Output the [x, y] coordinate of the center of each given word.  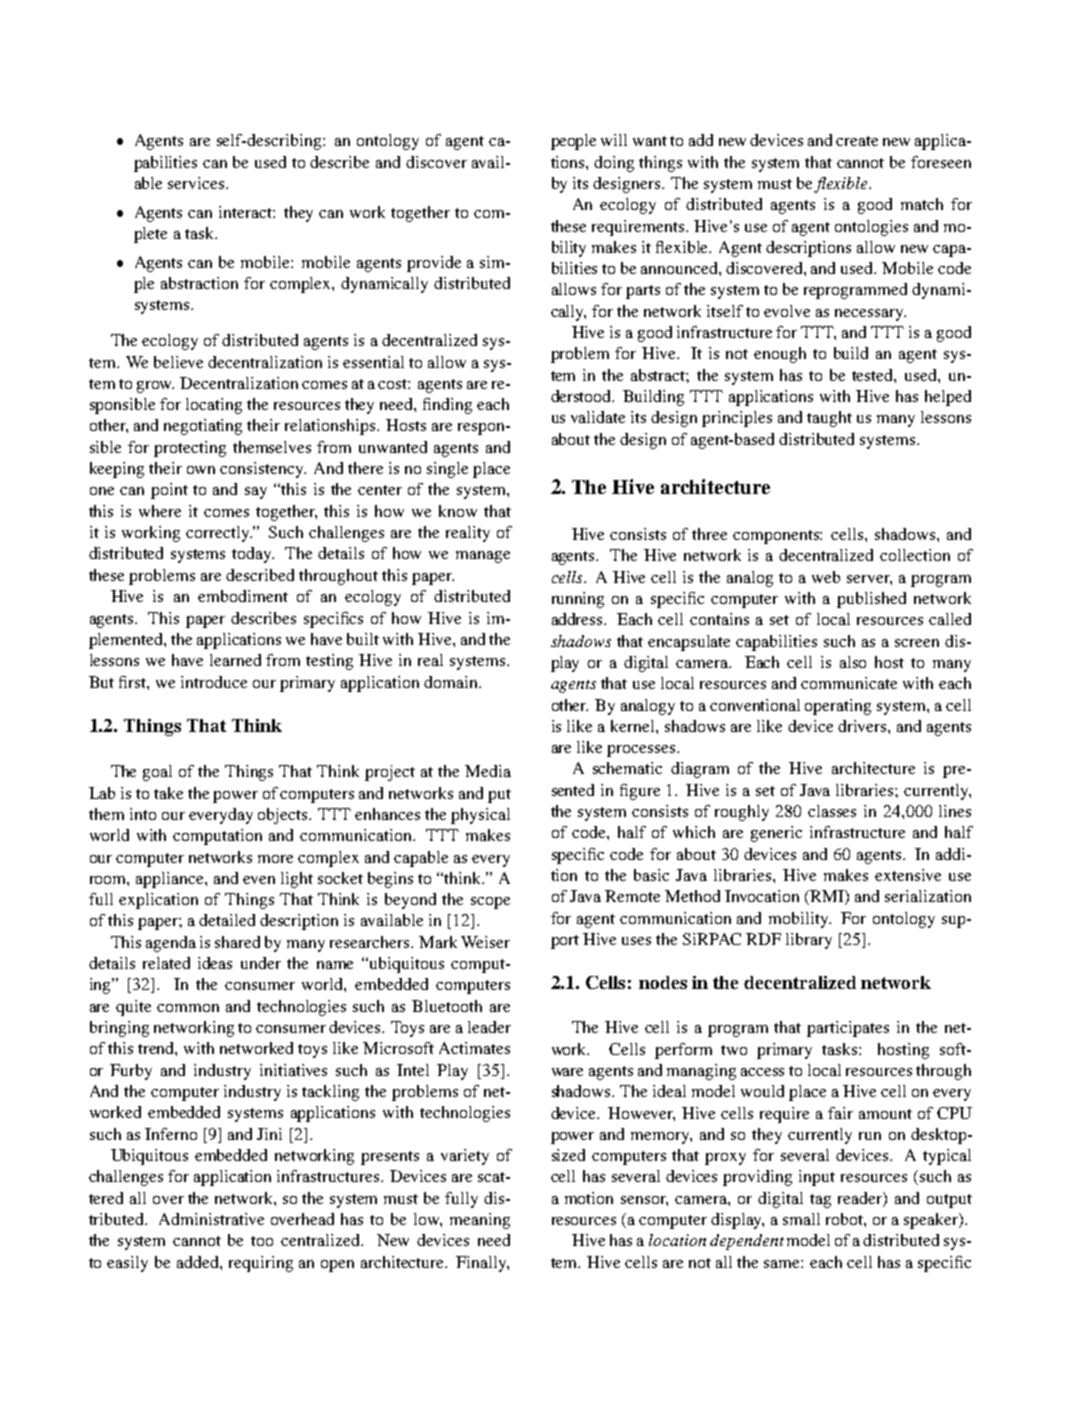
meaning [480, 1221]
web [826, 577]
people [573, 142]
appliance [171, 880]
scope [490, 903]
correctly [219, 534]
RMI [828, 897]
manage [483, 557]
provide [434, 264]
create [857, 141]
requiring [261, 1264]
